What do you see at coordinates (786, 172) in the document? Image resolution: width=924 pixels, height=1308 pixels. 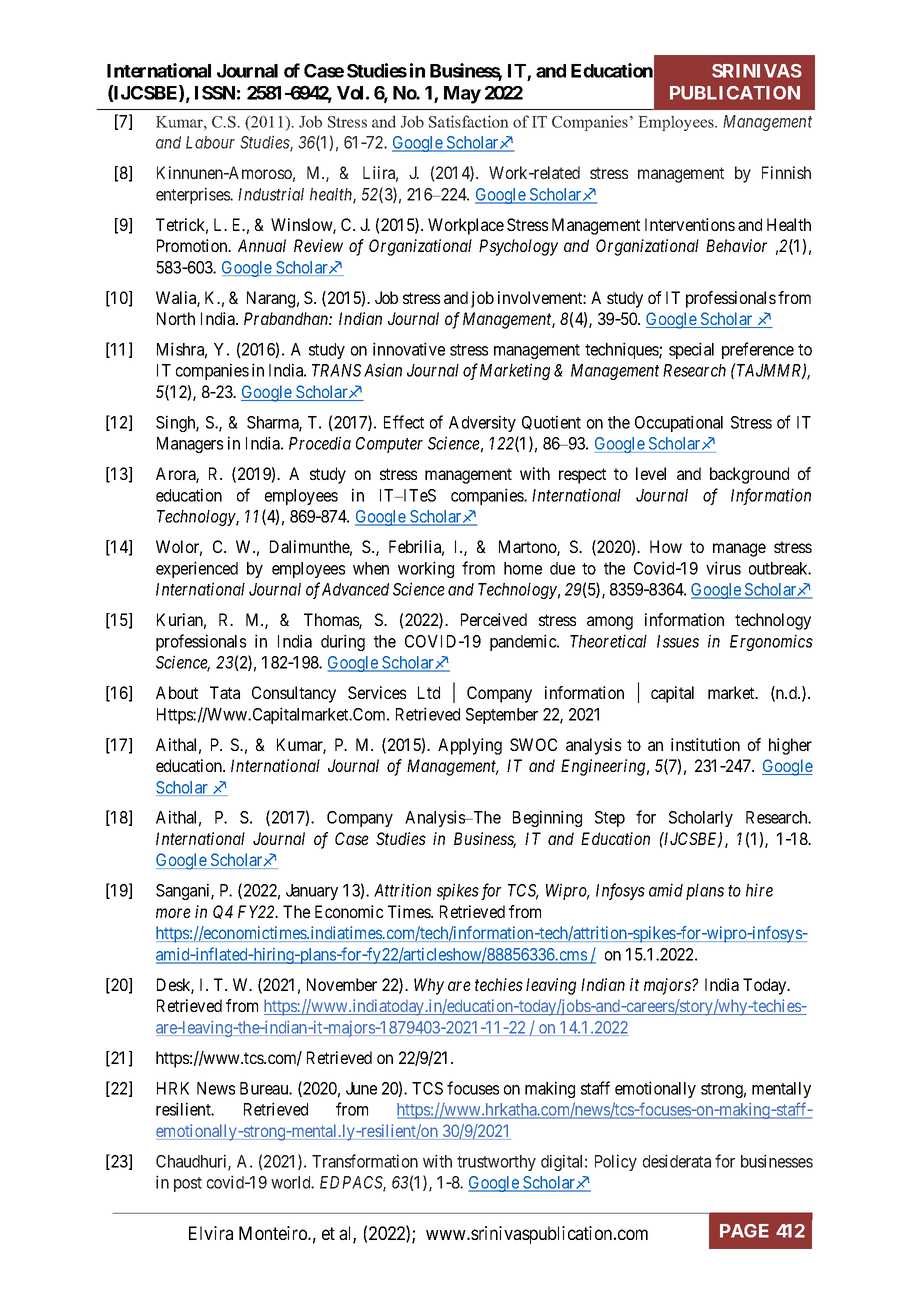 I see `Finnish` at bounding box center [786, 172].
